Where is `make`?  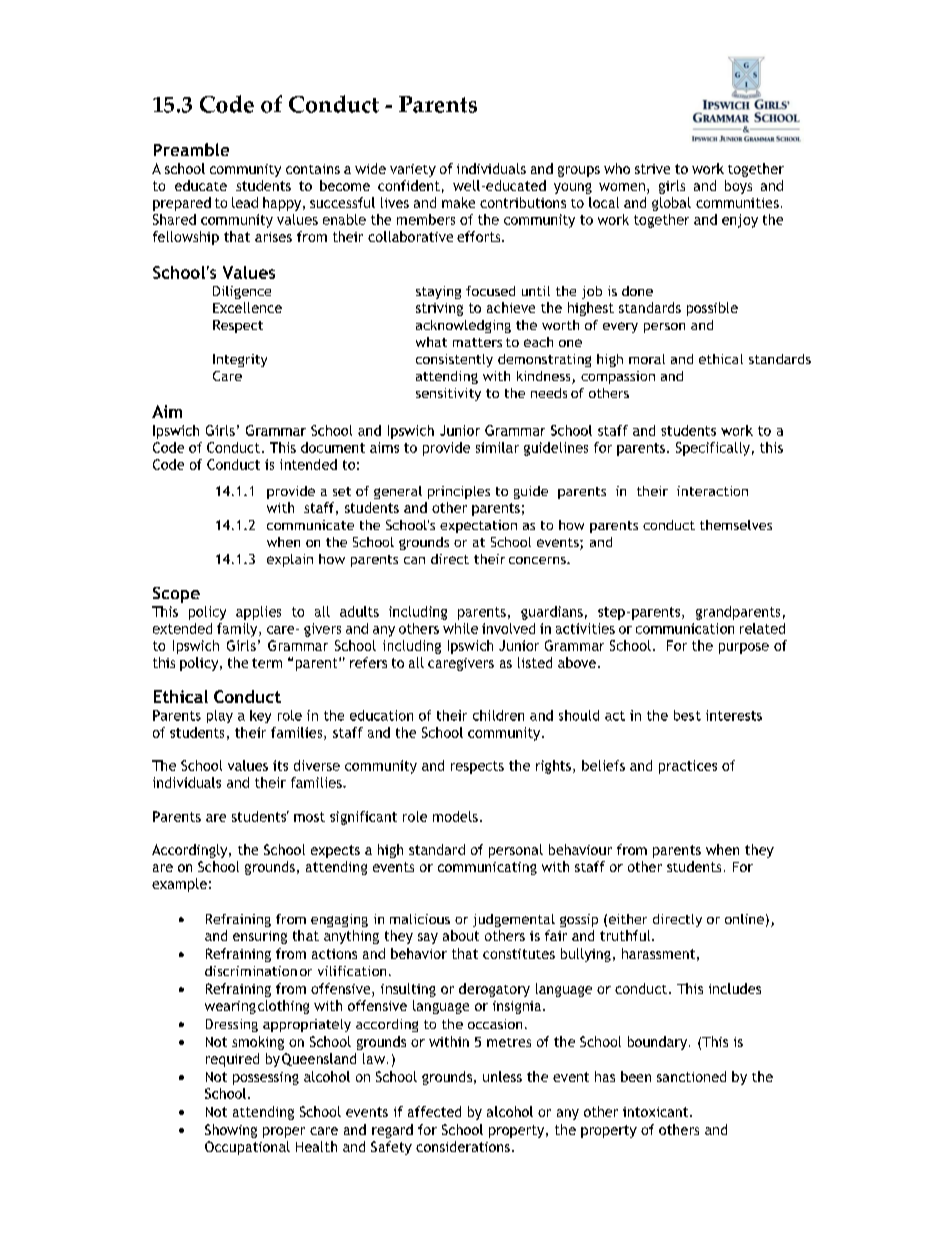 make is located at coordinates (458, 202).
